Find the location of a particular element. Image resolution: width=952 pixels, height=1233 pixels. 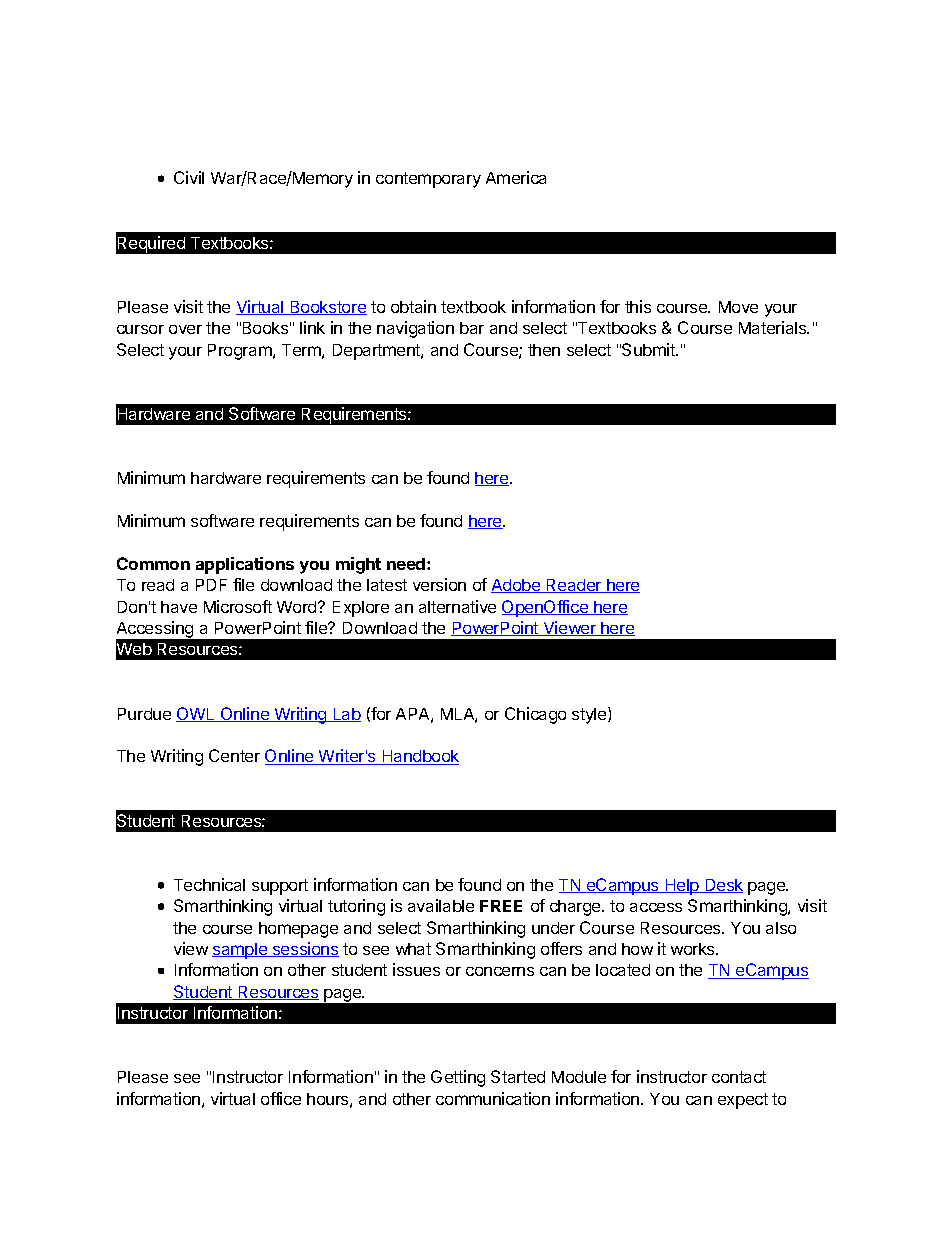

style is located at coordinates (590, 715).
